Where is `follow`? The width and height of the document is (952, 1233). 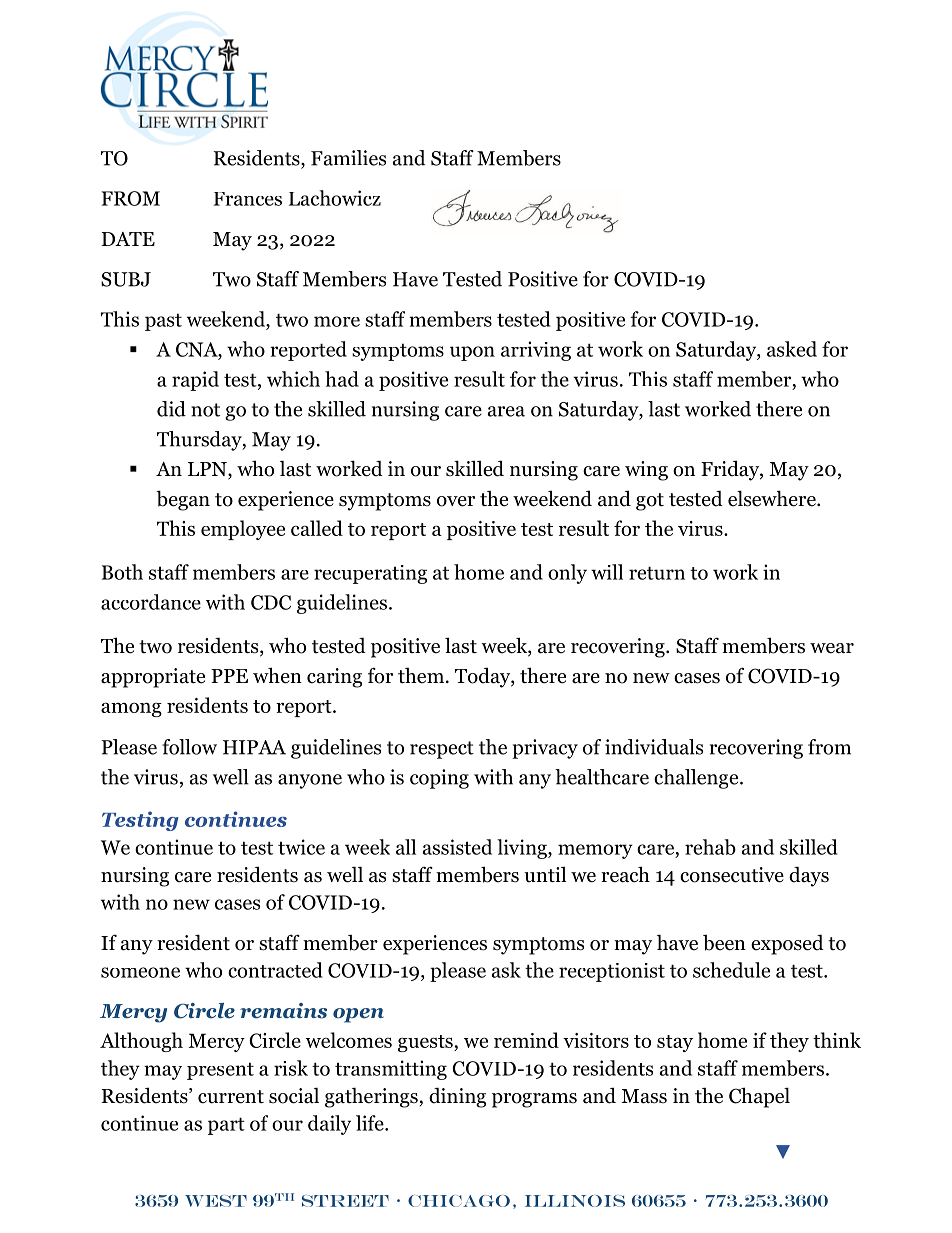 follow is located at coordinates (189, 747).
